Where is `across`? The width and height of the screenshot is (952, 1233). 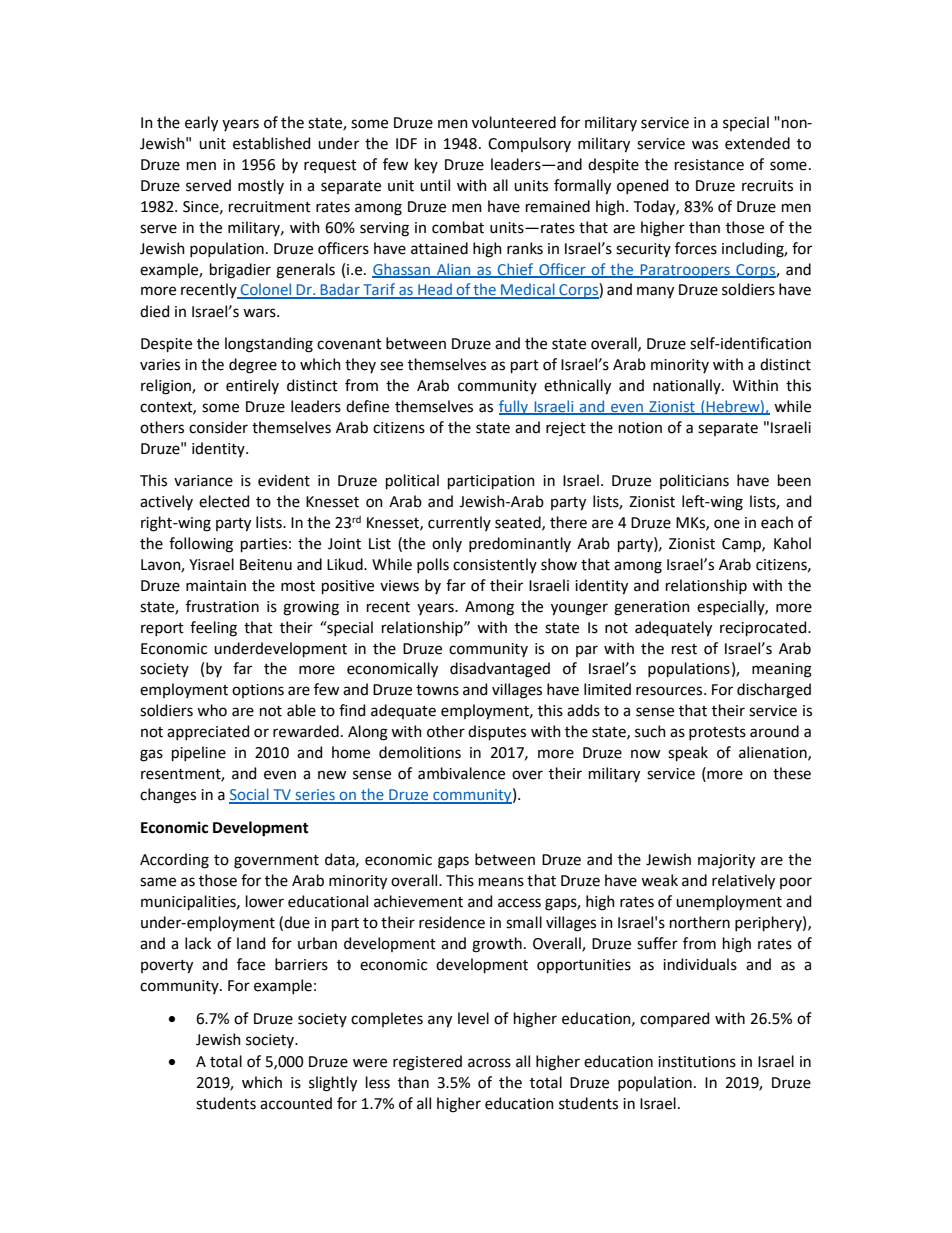 across is located at coordinates (489, 1063).
